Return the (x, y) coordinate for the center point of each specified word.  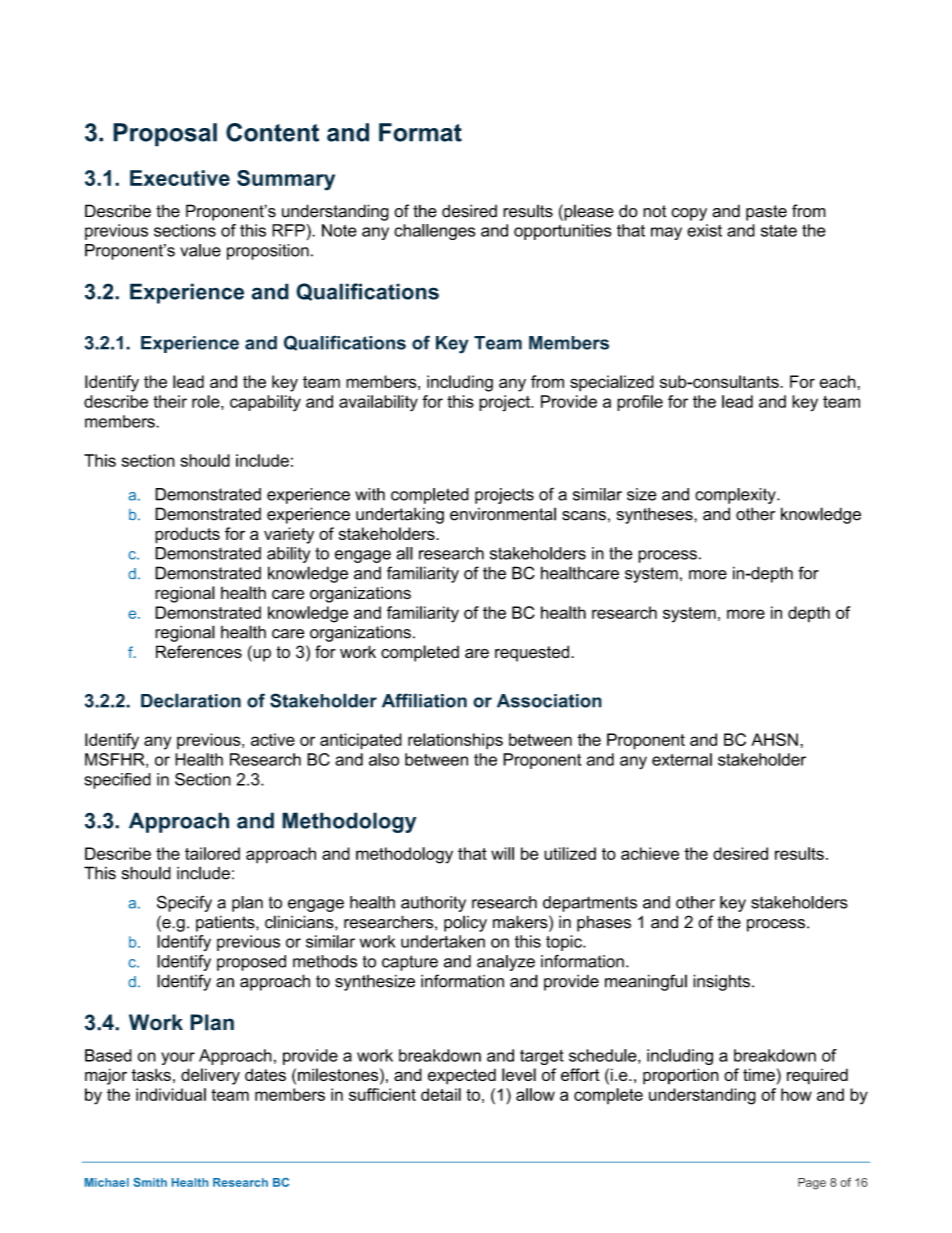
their (170, 401)
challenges (434, 232)
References (199, 652)
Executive (180, 178)
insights (721, 982)
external (682, 759)
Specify (184, 903)
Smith (150, 1182)
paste (766, 213)
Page (812, 1184)
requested (533, 653)
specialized (612, 383)
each (837, 381)
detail (441, 1094)
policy (465, 923)
